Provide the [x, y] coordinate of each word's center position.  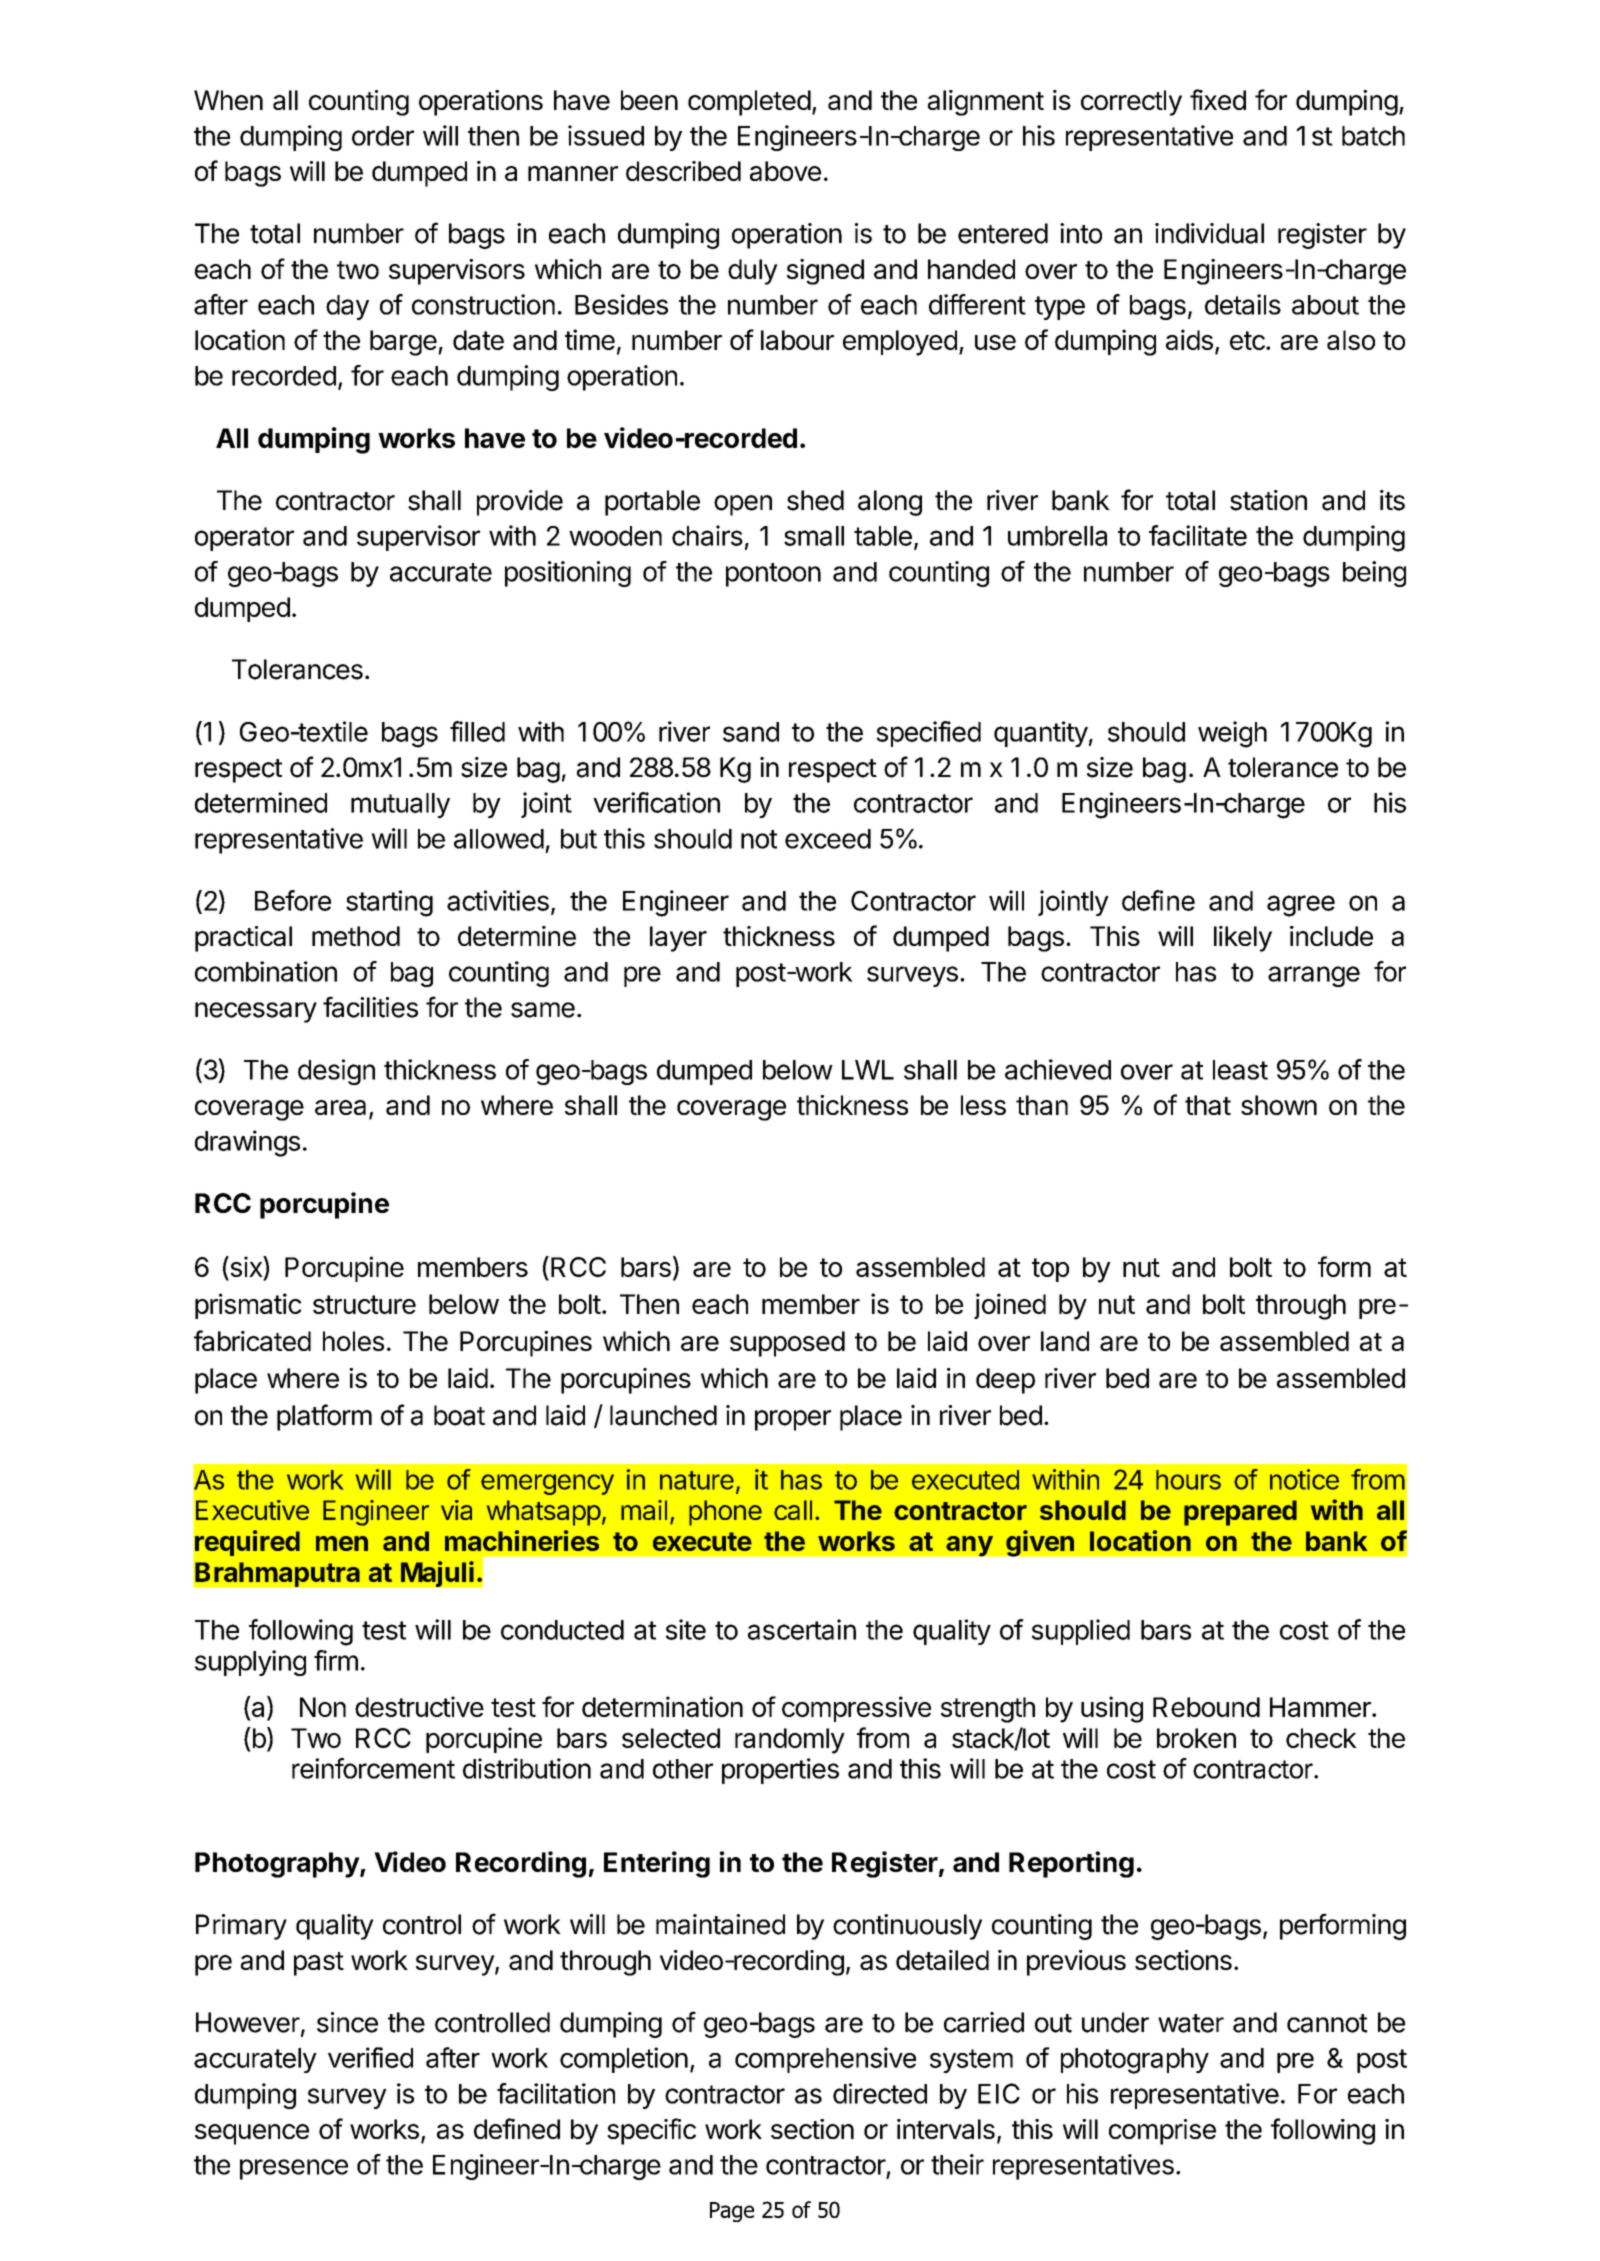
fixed [1218, 99]
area [340, 1107]
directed [880, 2093]
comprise [1162, 2132]
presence [294, 2169]
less [983, 1105]
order [383, 136]
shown [1279, 1105]
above [785, 171]
